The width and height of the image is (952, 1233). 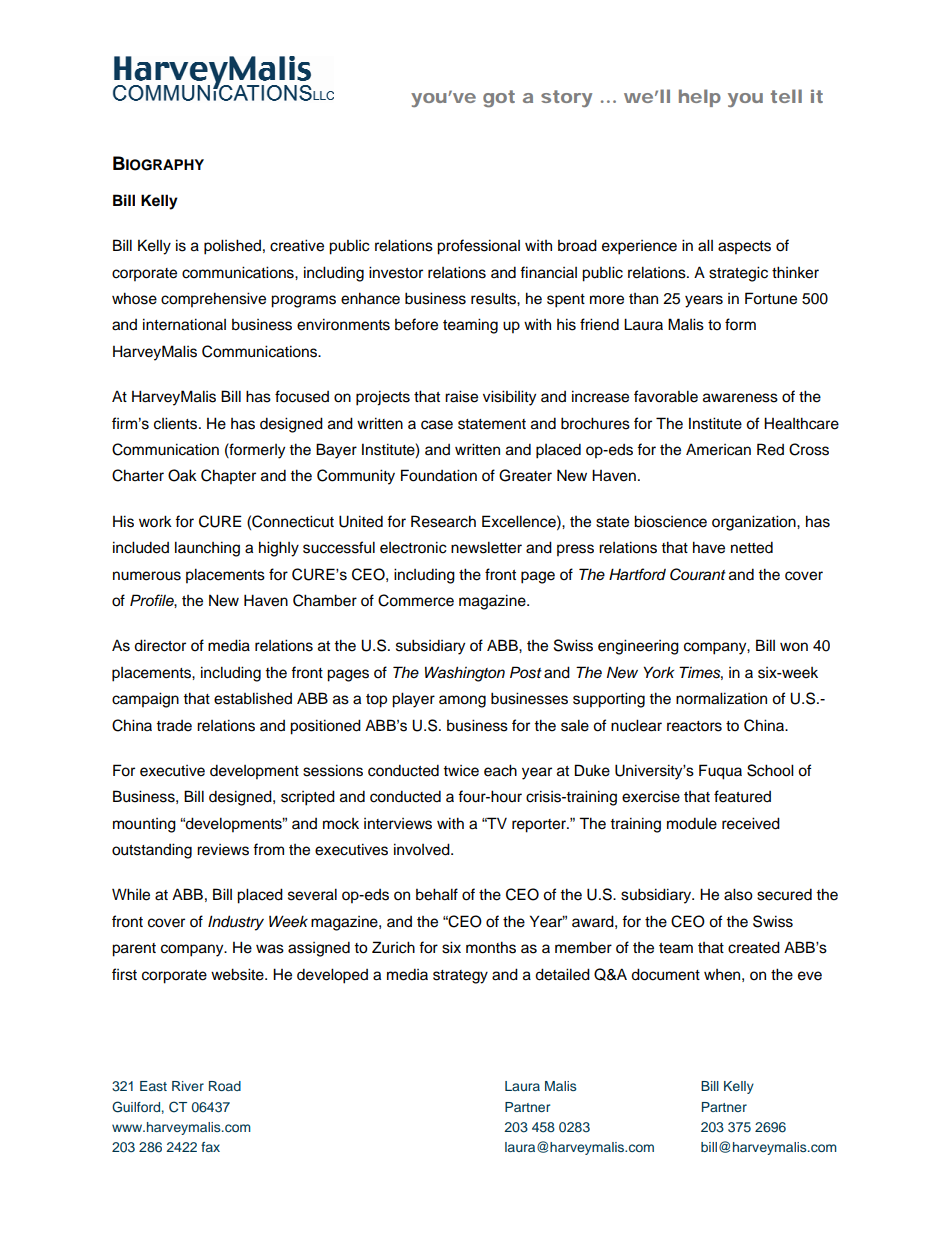 What do you see at coordinates (738, 894) in the image?
I see `also` at bounding box center [738, 894].
